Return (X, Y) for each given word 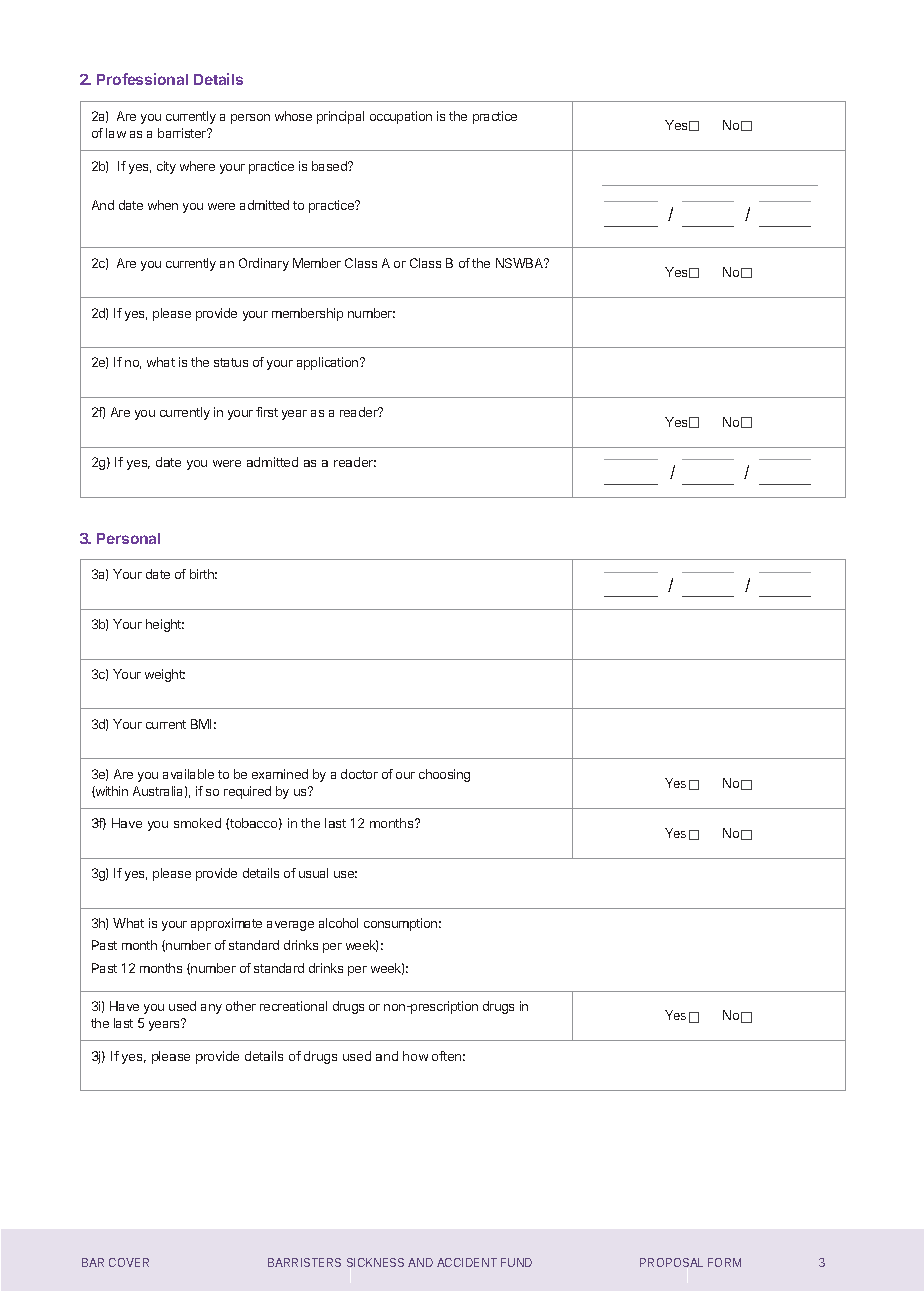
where (197, 166)
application (329, 363)
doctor (359, 774)
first (267, 412)
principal (340, 117)
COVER (129, 1262)
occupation (401, 117)
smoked (197, 823)
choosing (444, 775)
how (415, 1056)
